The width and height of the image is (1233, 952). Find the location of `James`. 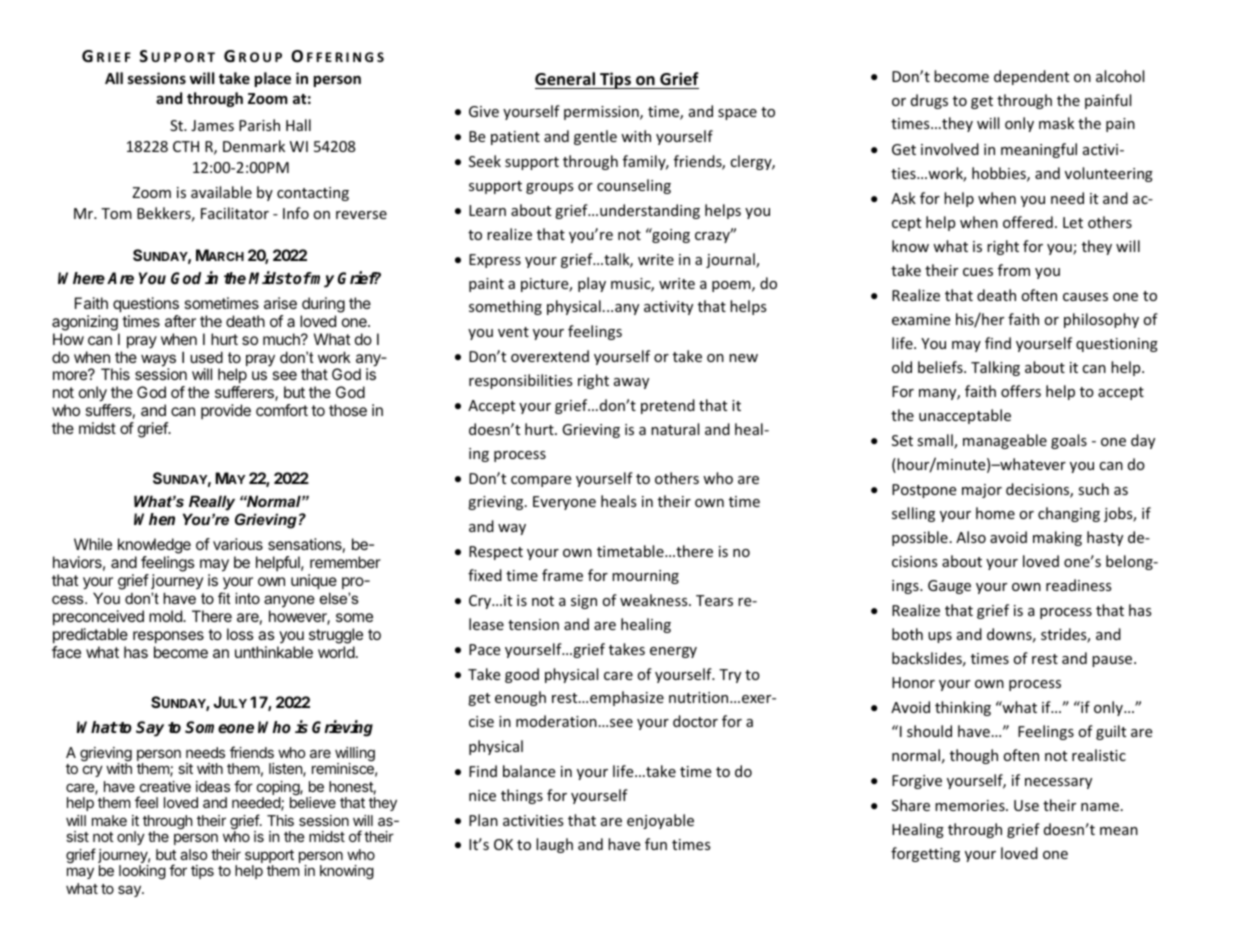

James is located at coordinates (212, 125).
